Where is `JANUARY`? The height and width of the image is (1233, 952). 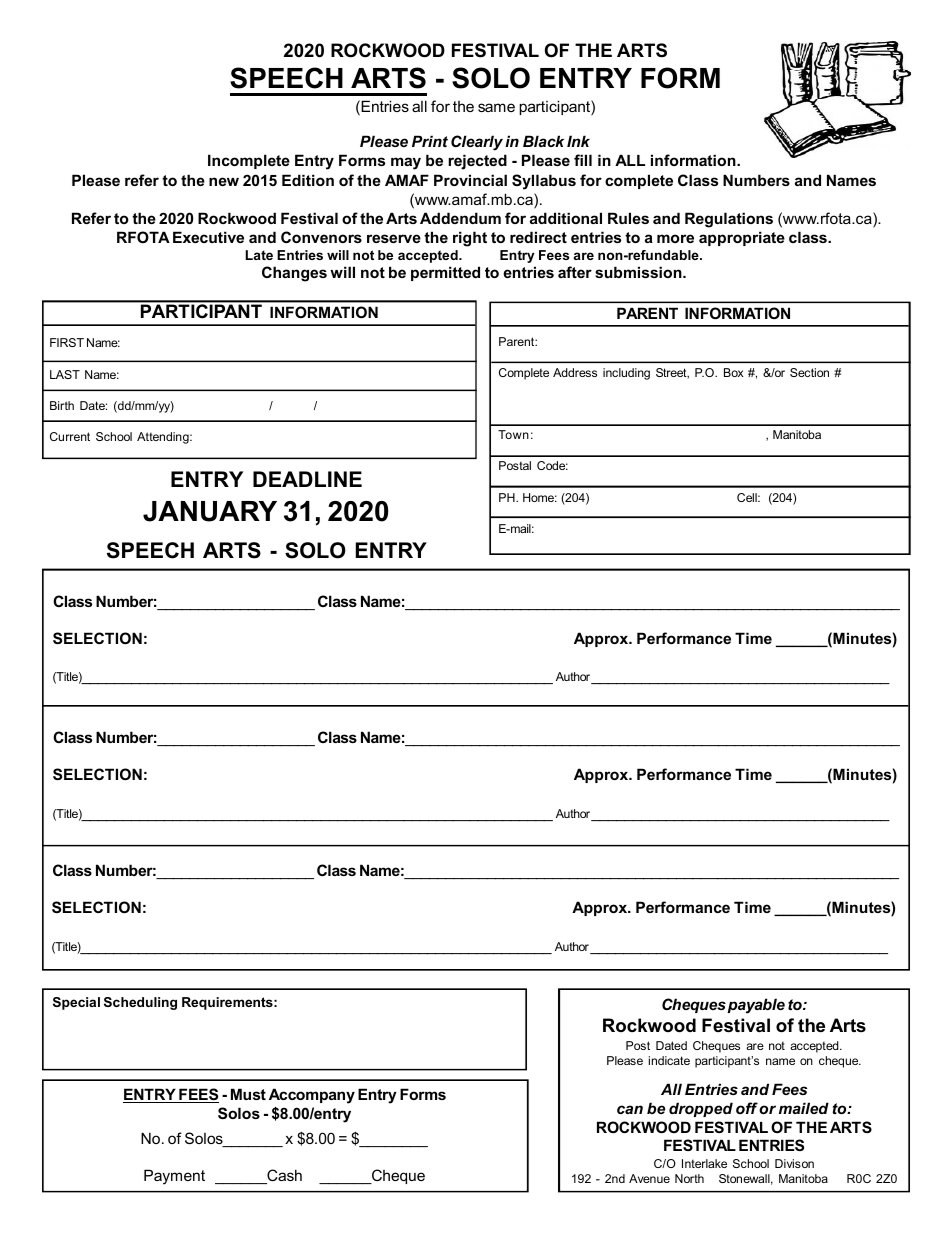 JANUARY is located at coordinates (210, 511).
